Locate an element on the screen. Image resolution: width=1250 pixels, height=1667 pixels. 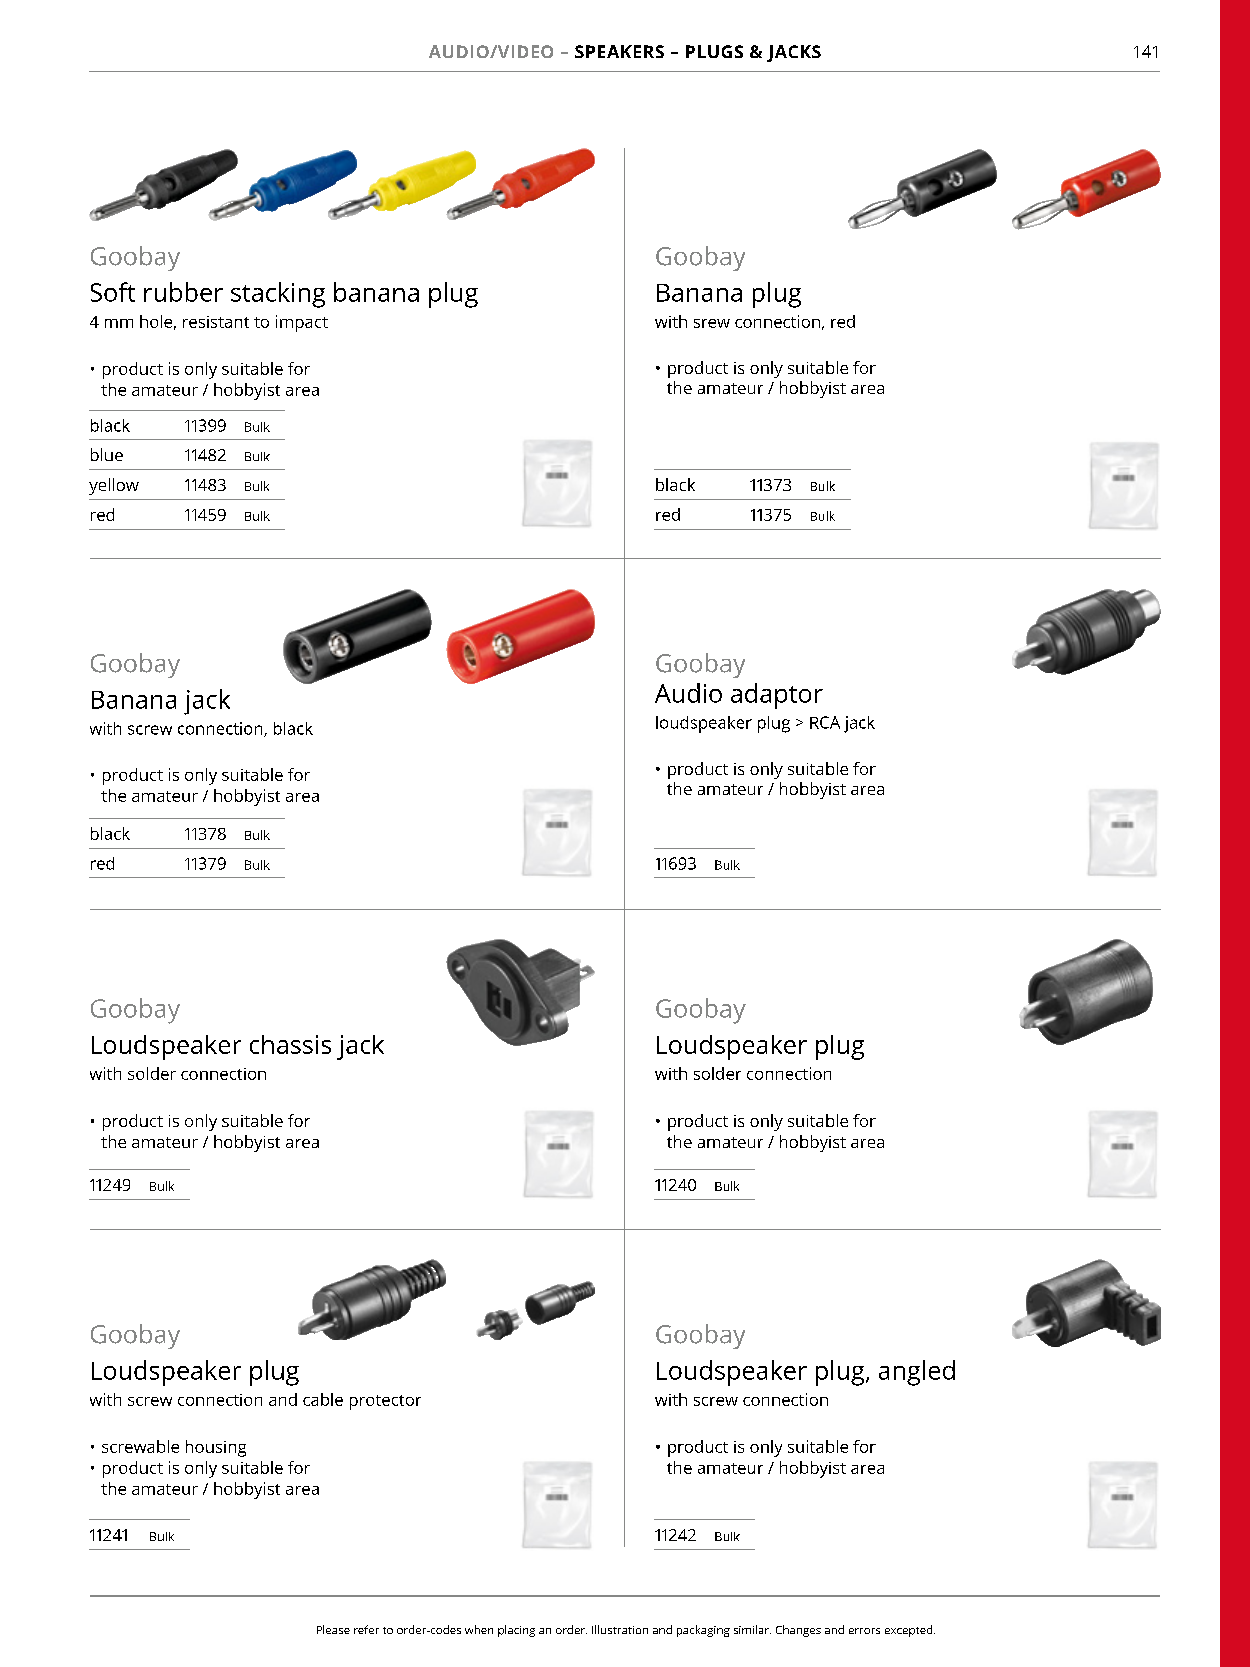
protector is located at coordinates (385, 1402).
